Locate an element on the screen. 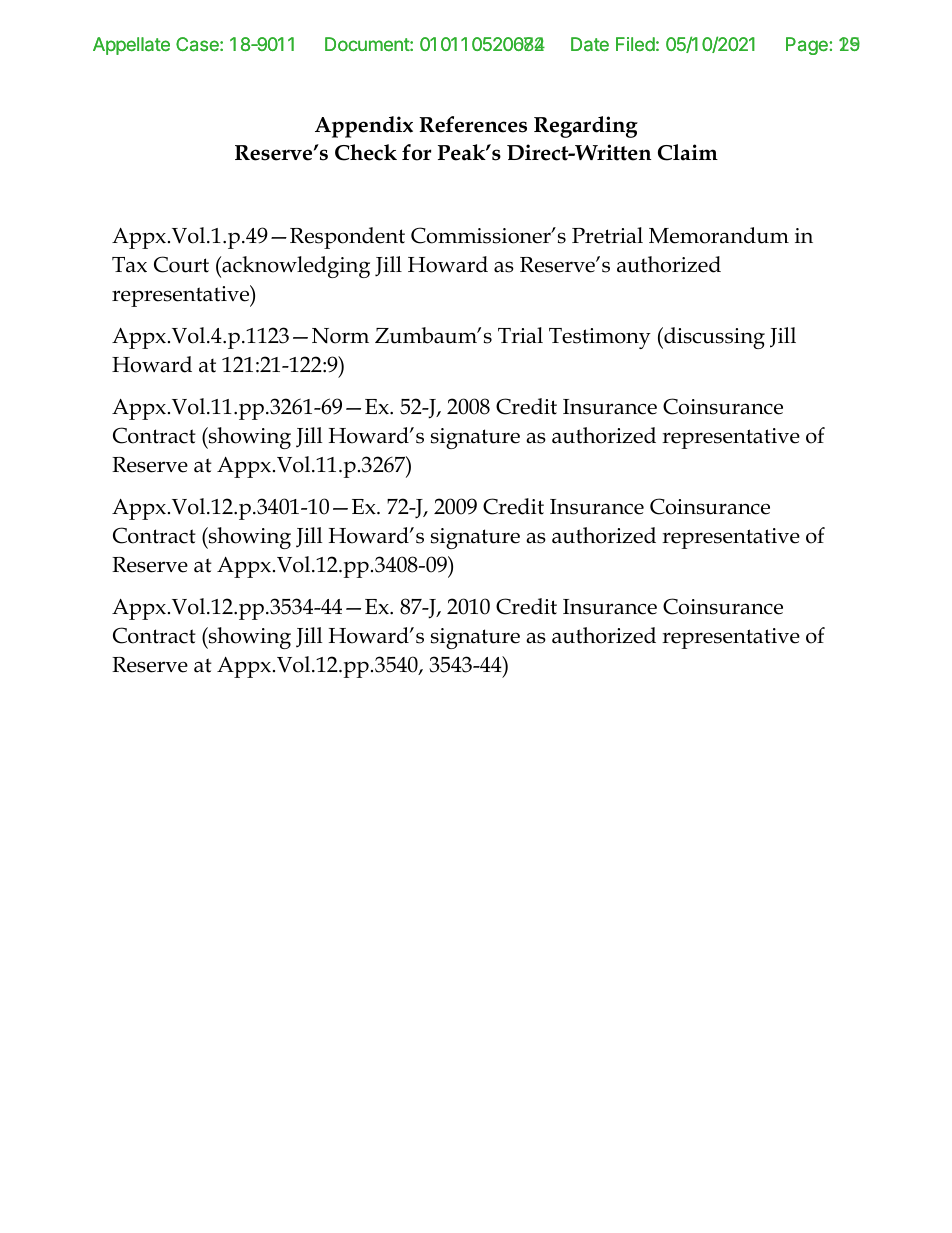 This screenshot has height=1233, width=952. acknowledging is located at coordinates (295, 267).
